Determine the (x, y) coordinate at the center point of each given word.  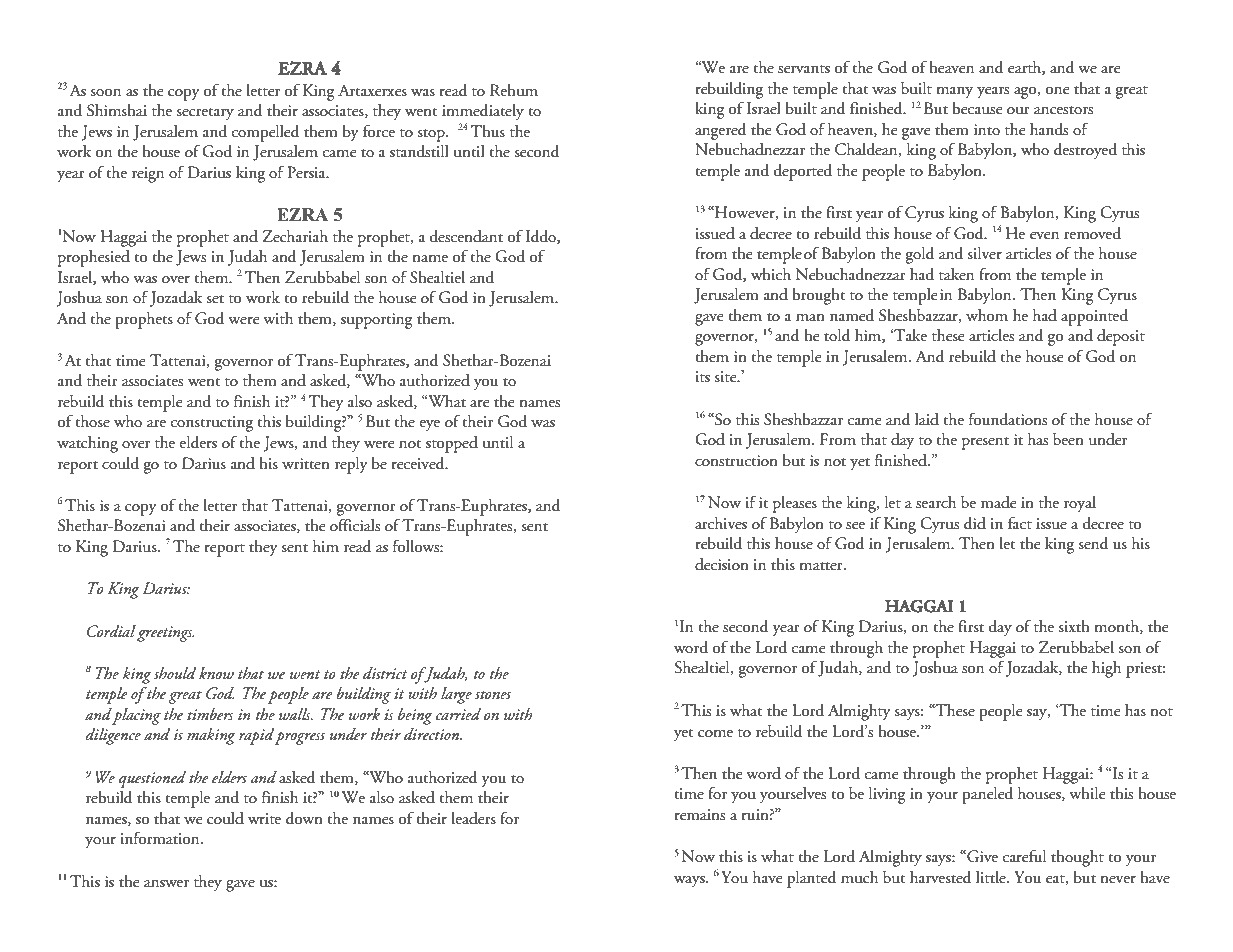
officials (355, 525)
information (161, 838)
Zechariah (295, 236)
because (977, 108)
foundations (1008, 419)
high (1106, 669)
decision (722, 564)
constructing (212, 424)
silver (984, 253)
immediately (483, 112)
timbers (210, 714)
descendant (466, 236)
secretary (205, 114)
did (975, 523)
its (703, 377)
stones (493, 694)
